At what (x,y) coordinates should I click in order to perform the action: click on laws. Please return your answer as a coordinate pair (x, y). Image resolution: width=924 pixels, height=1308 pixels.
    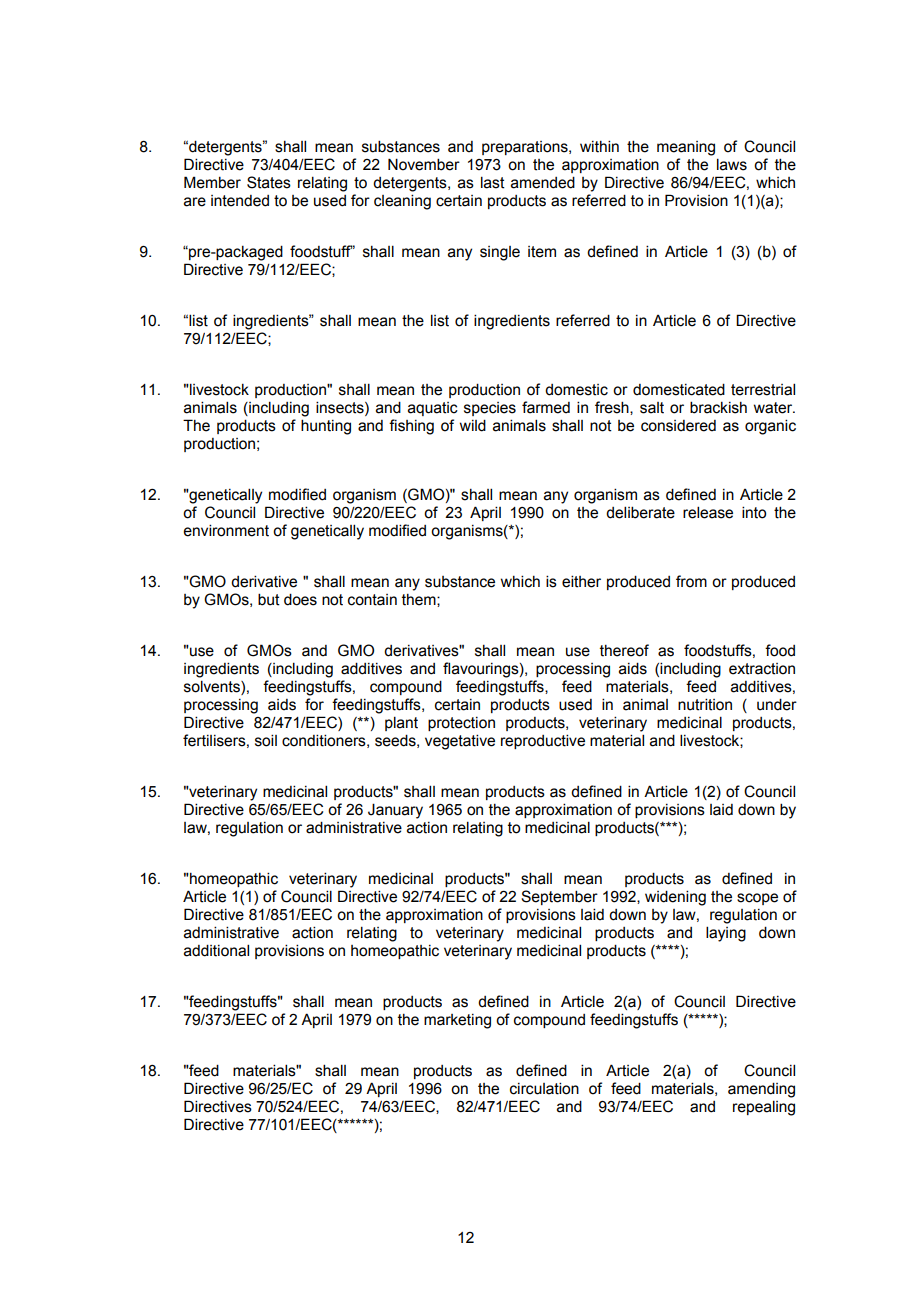
    Looking at the image, I should click on (732, 164).
